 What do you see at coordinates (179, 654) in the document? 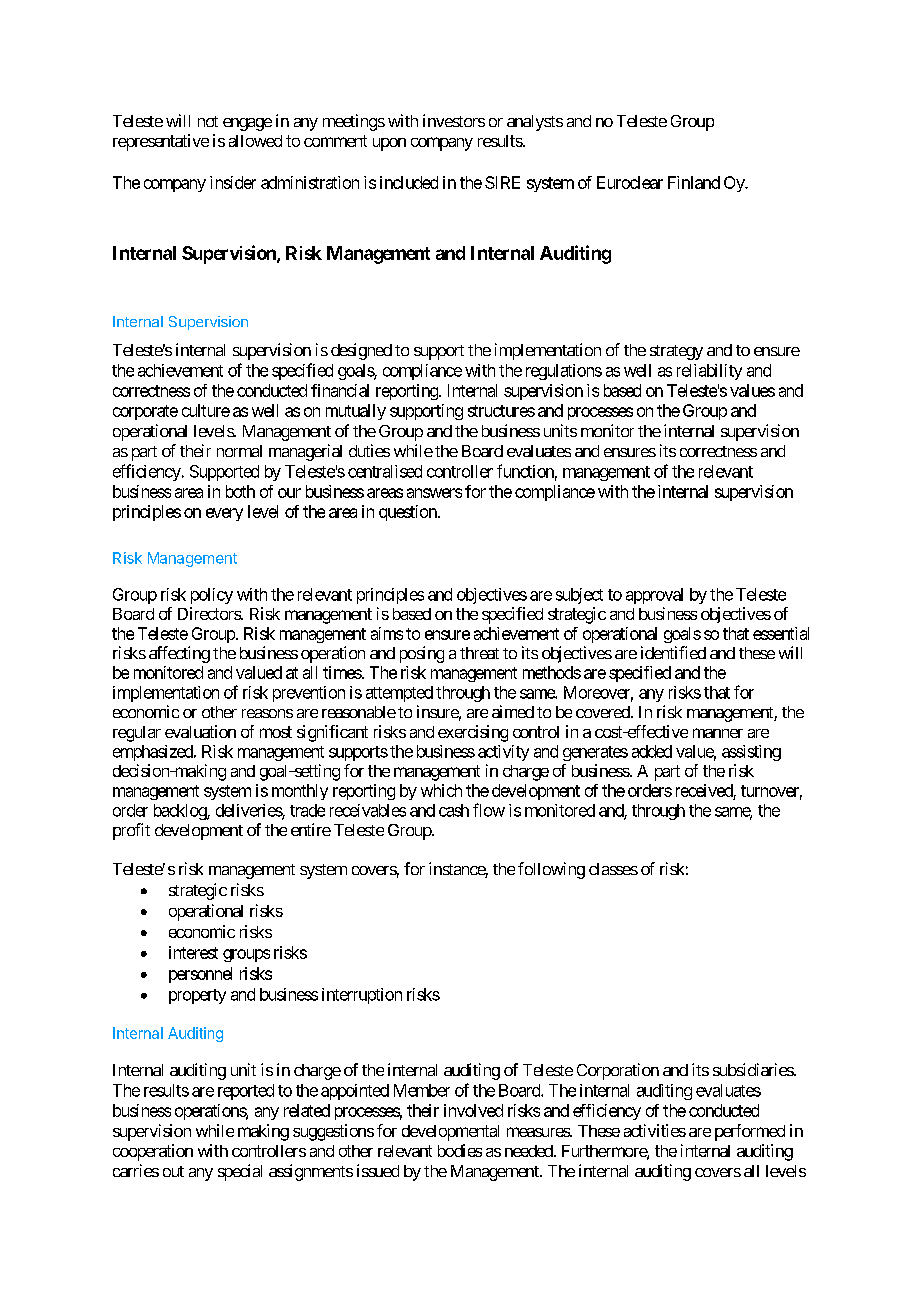
I see `affecting` at bounding box center [179, 654].
